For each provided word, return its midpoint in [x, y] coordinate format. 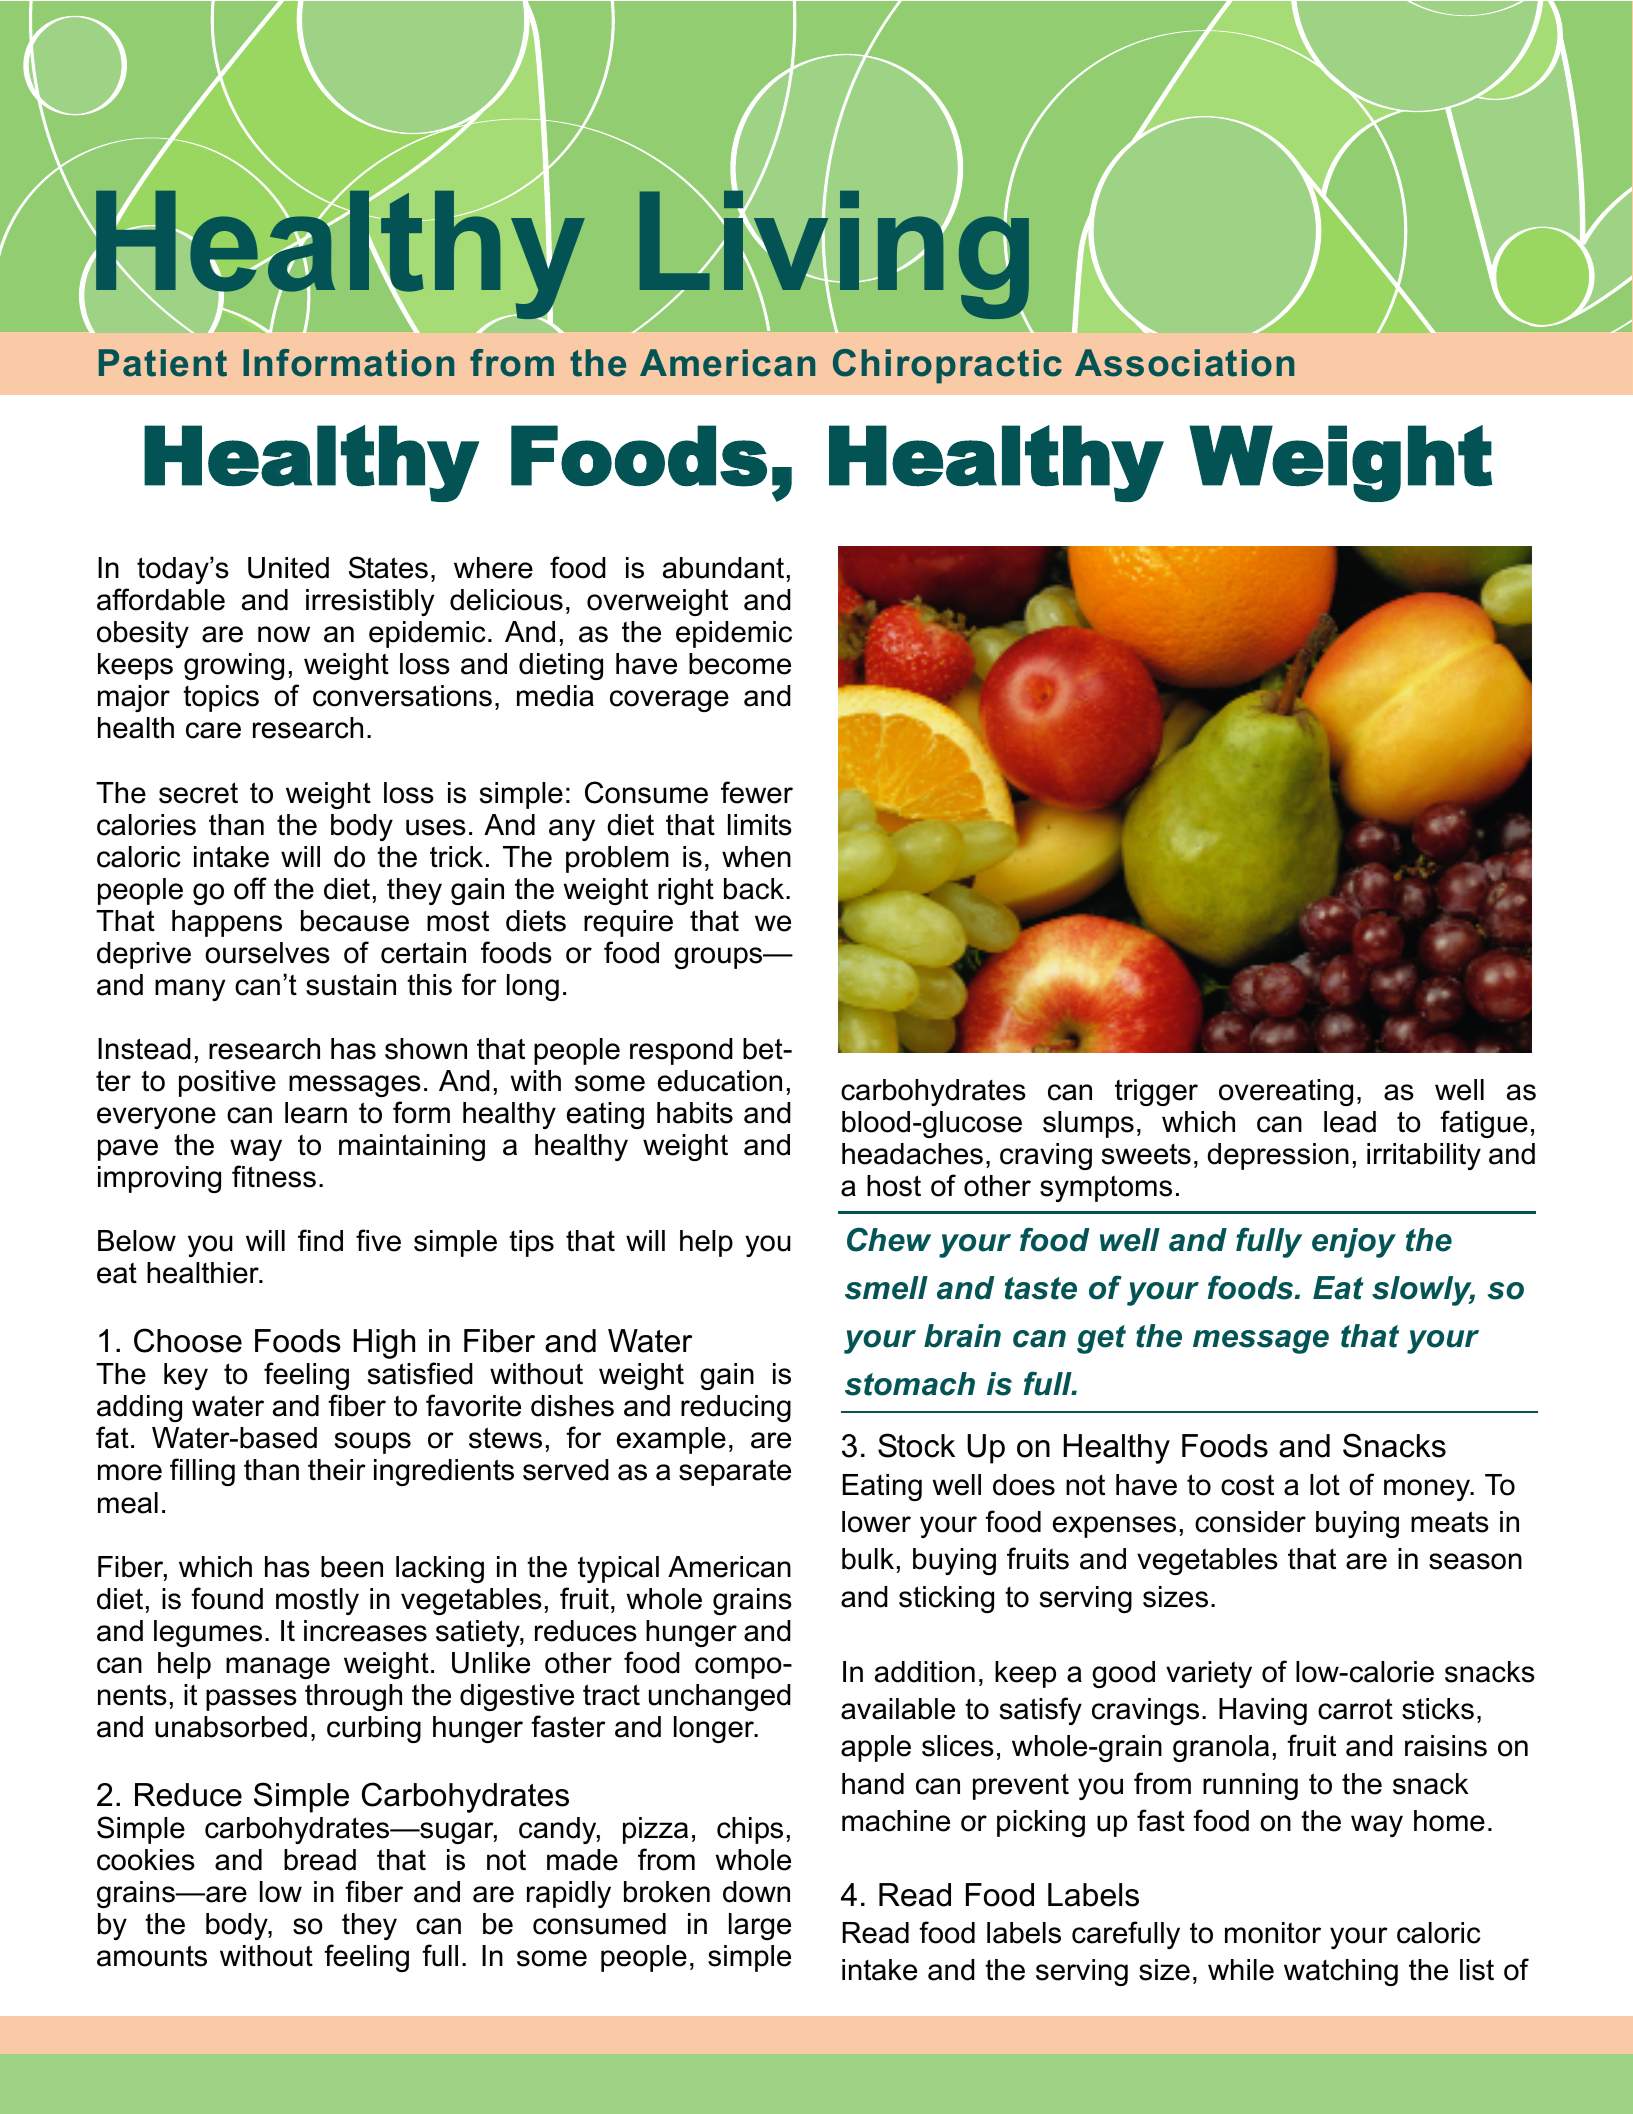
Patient [163, 363]
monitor [1273, 1933]
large [760, 1926]
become [740, 664]
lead [1350, 1122]
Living [834, 255]
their [337, 1470]
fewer [757, 792]
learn [316, 1113]
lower [876, 1522]
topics [221, 698]
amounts [152, 1956]
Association [1184, 363]
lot [1325, 1485]
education [720, 1081]
